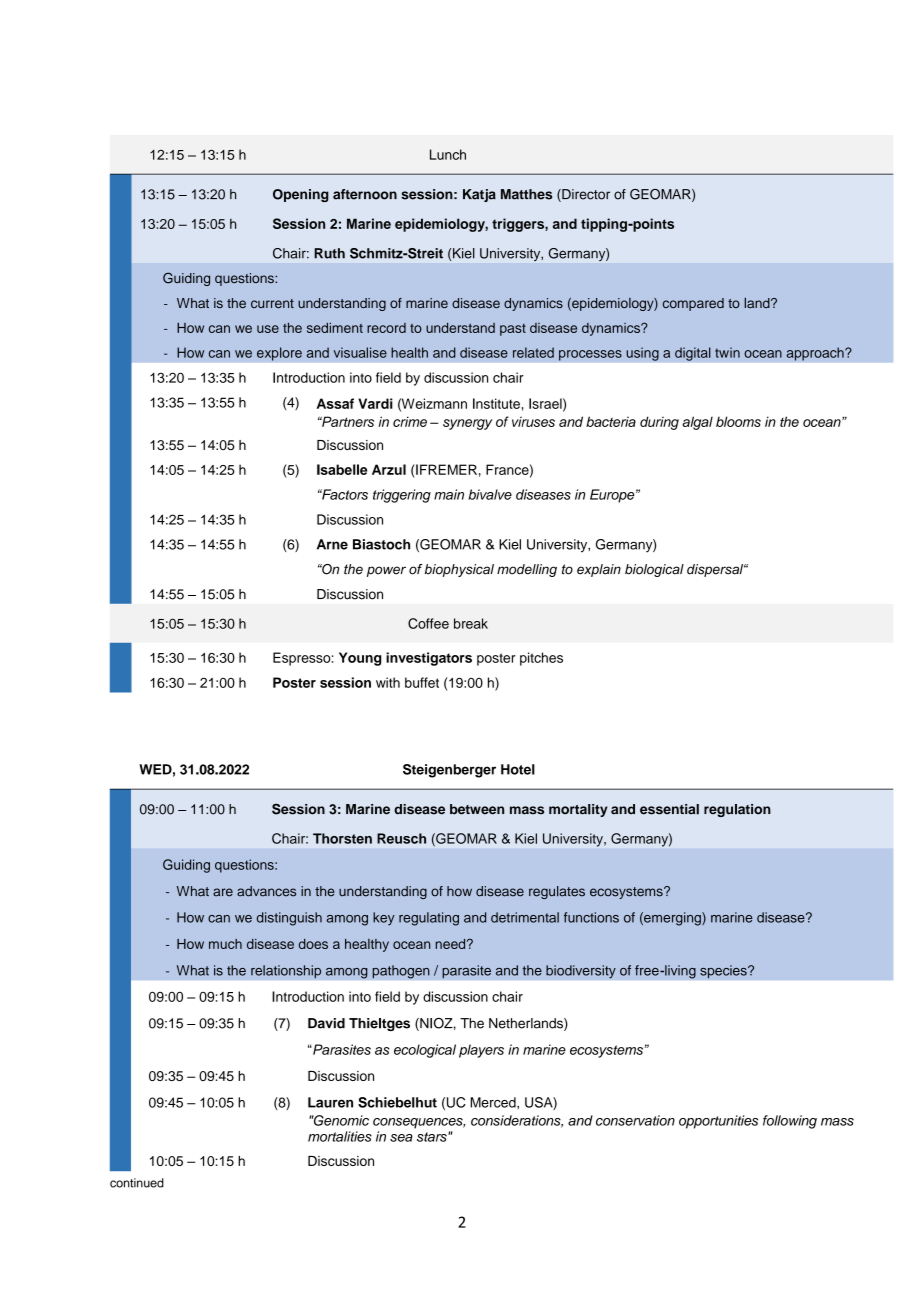 Image resolution: width=924 pixels, height=1308 pixels. Describe the element at coordinates (585, 195) in the page. I see `Director` at that location.
